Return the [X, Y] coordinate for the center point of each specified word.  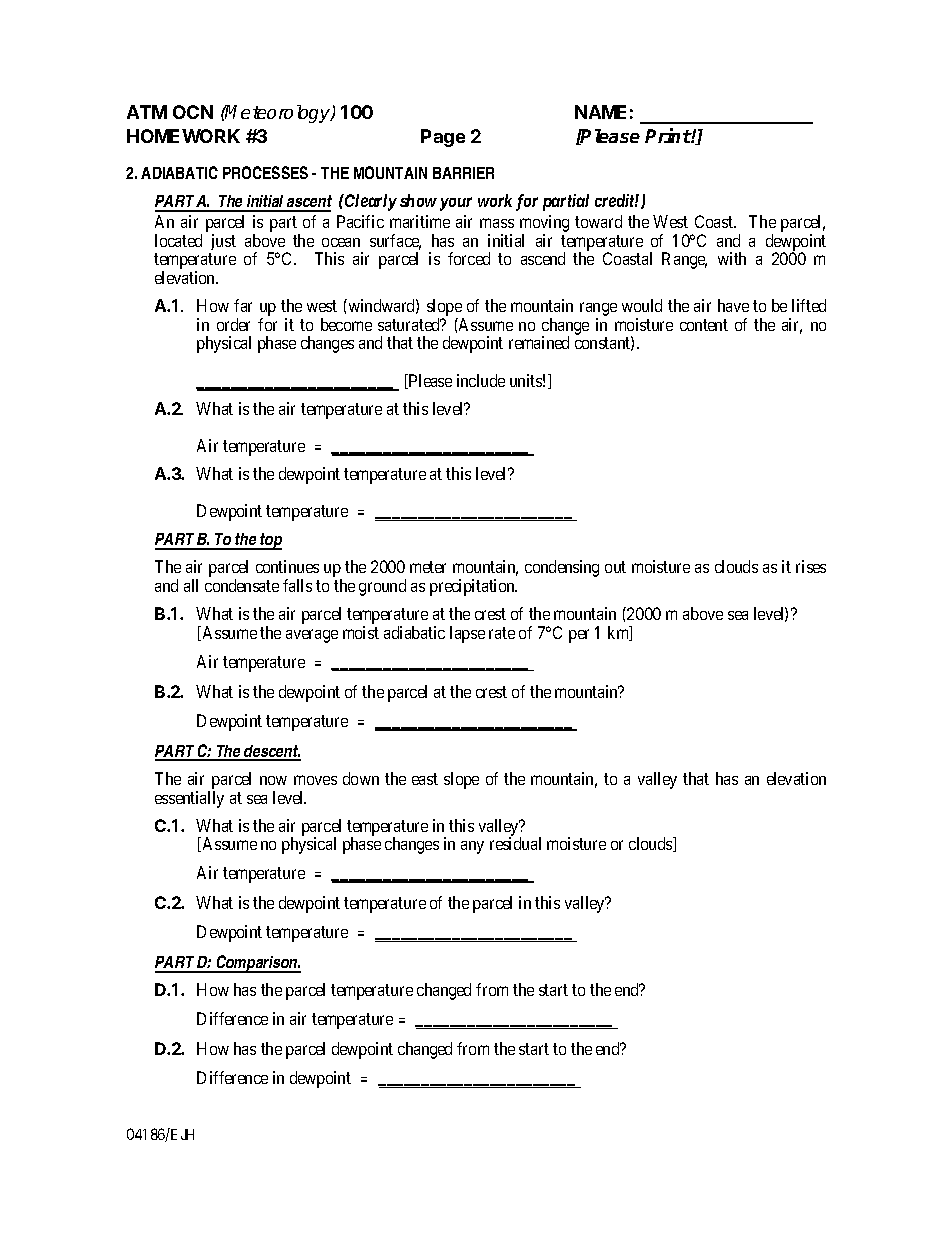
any [472, 847]
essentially [189, 799]
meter [428, 567]
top [270, 541]
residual [515, 843]
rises [811, 566]
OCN [193, 112]
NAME [600, 112]
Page [443, 138]
